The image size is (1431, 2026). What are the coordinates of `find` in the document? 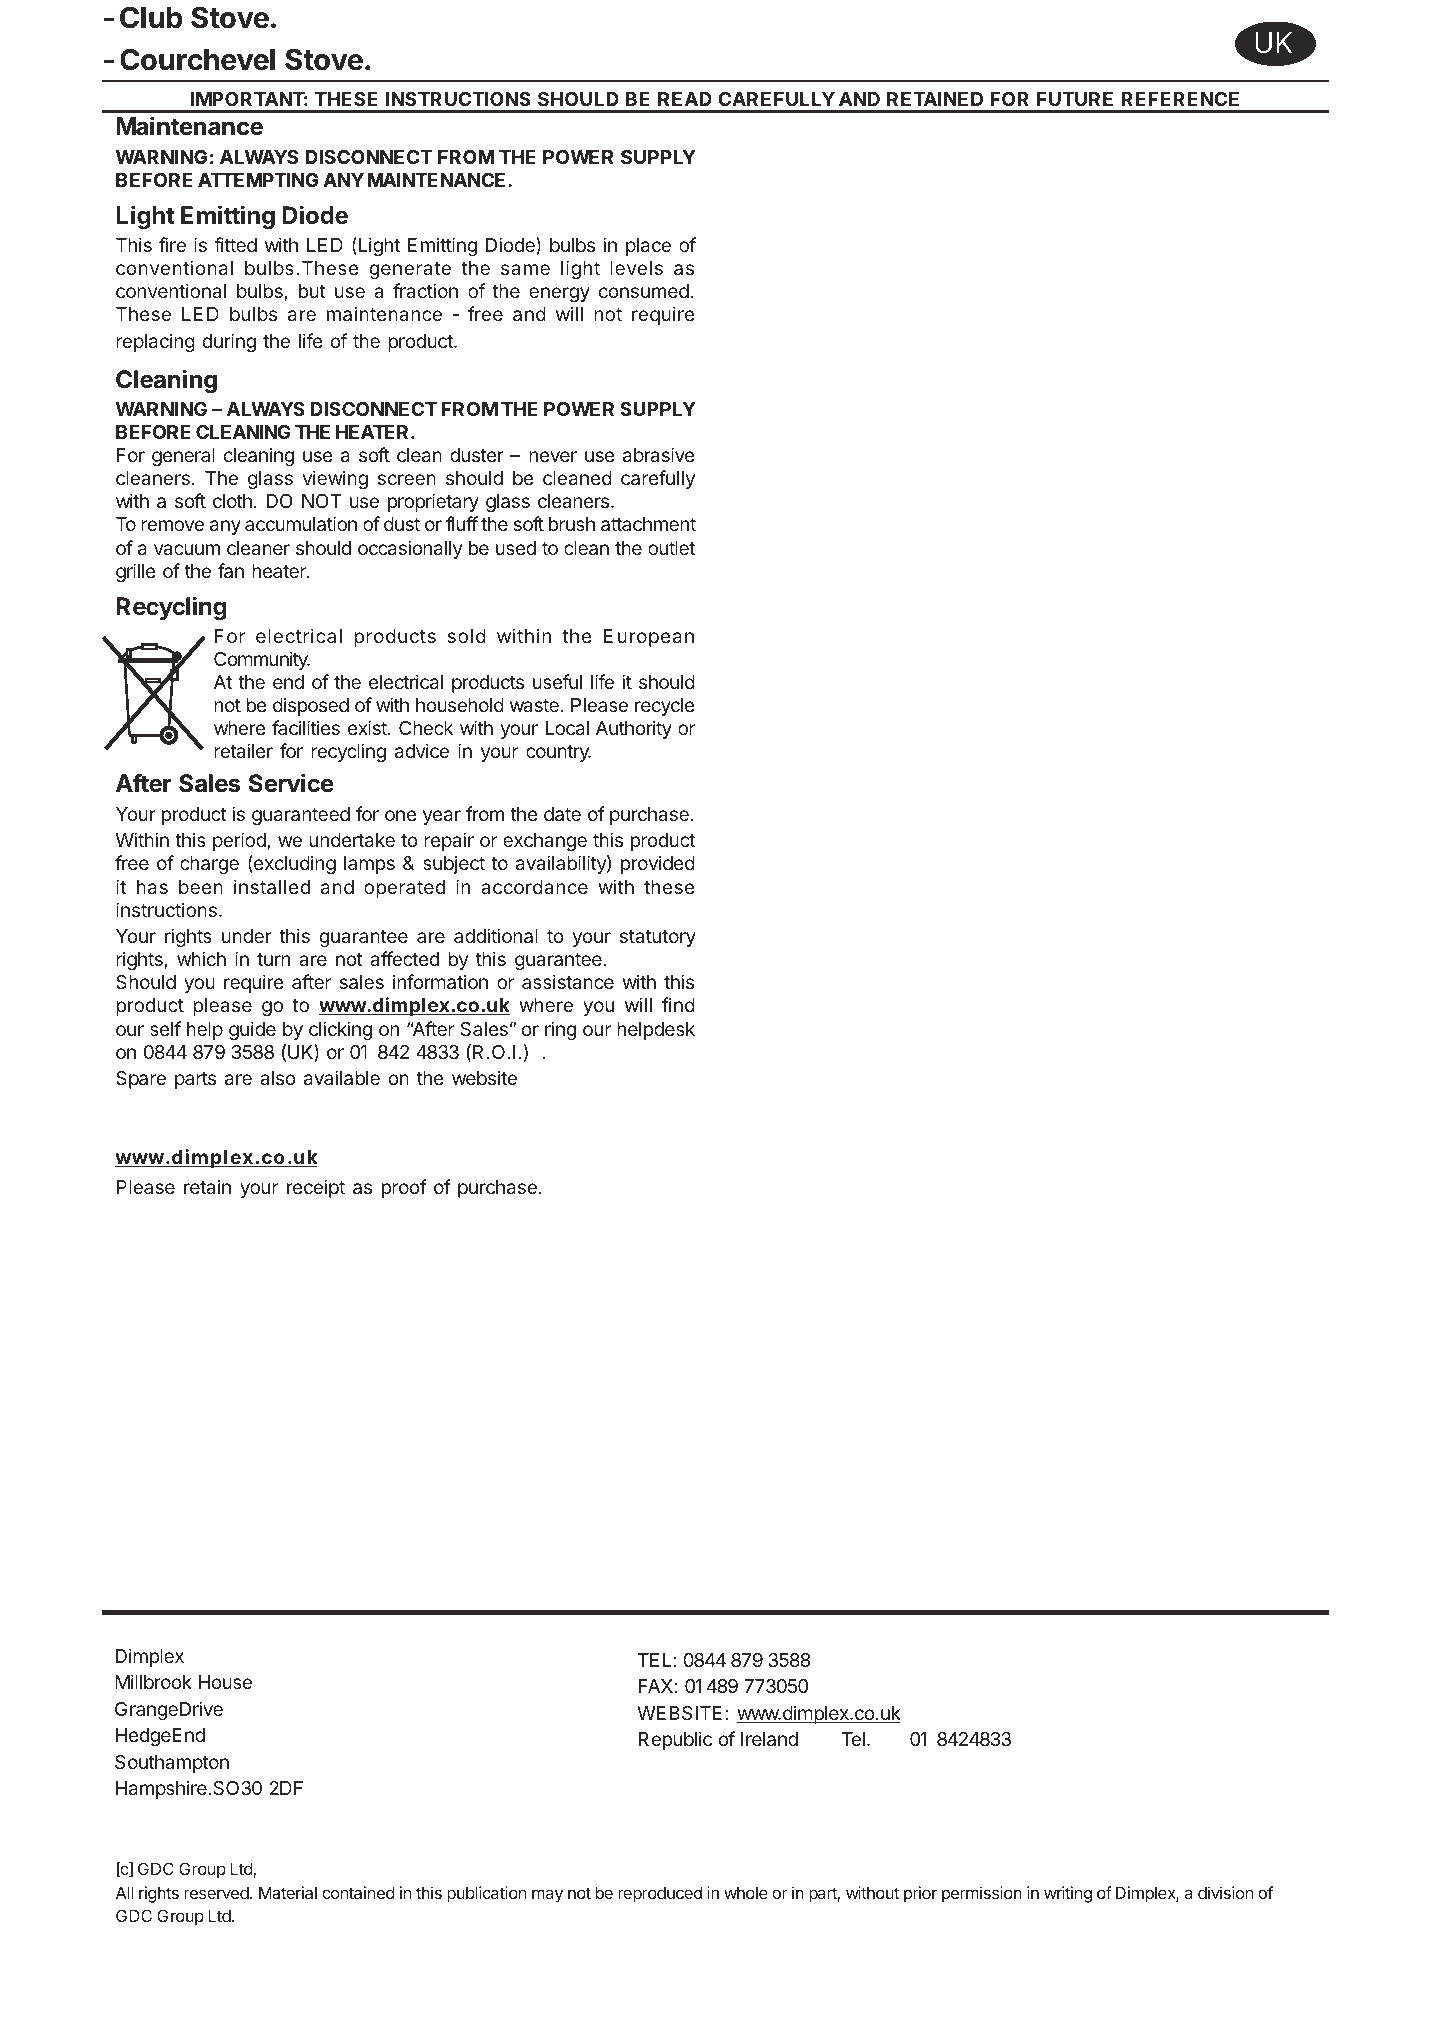 It's located at (678, 1004).
